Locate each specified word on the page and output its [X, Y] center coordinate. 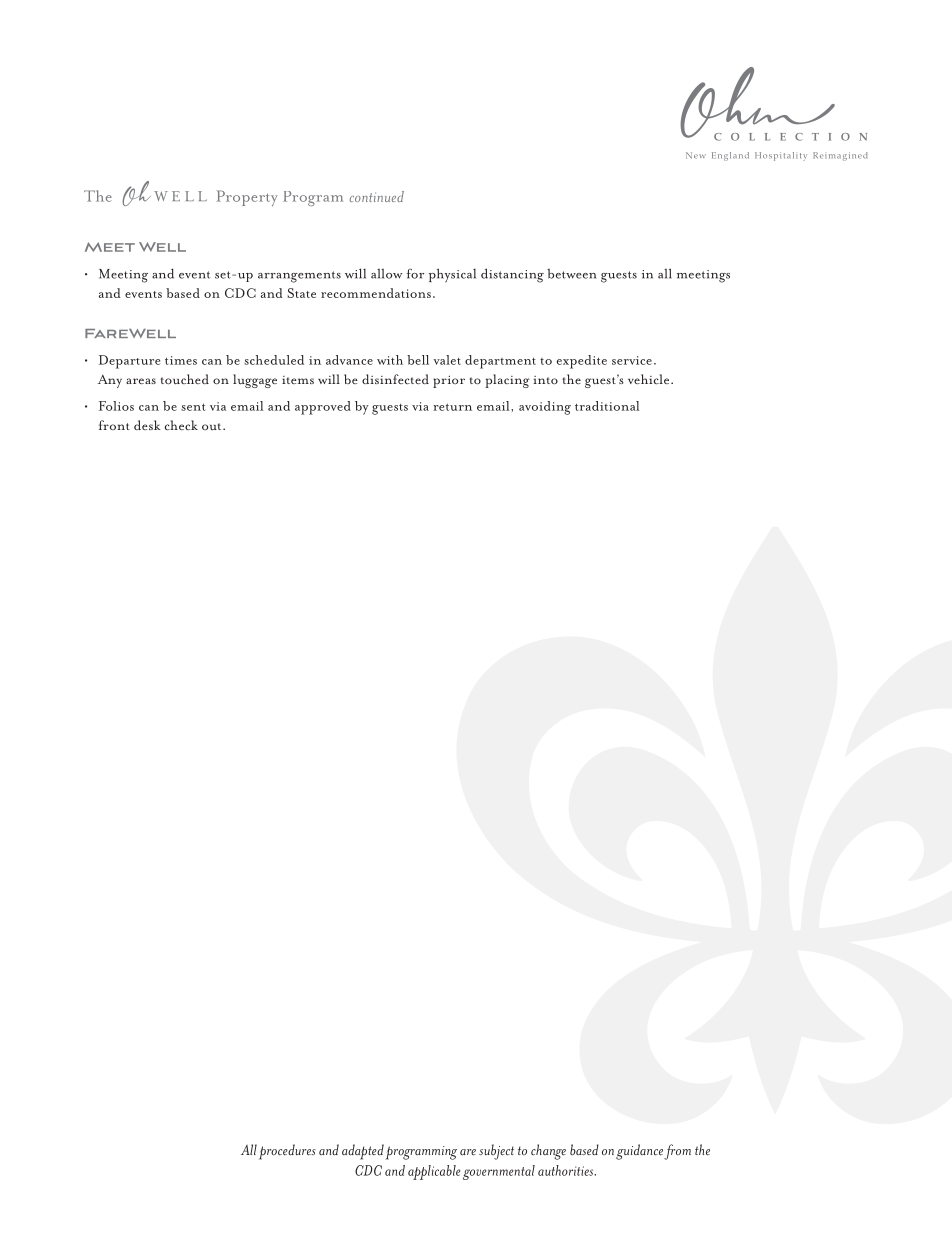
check [181, 425]
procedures [287, 1152]
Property [247, 198]
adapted [363, 1152]
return [452, 407]
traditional [607, 406]
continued [377, 196]
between [571, 274]
